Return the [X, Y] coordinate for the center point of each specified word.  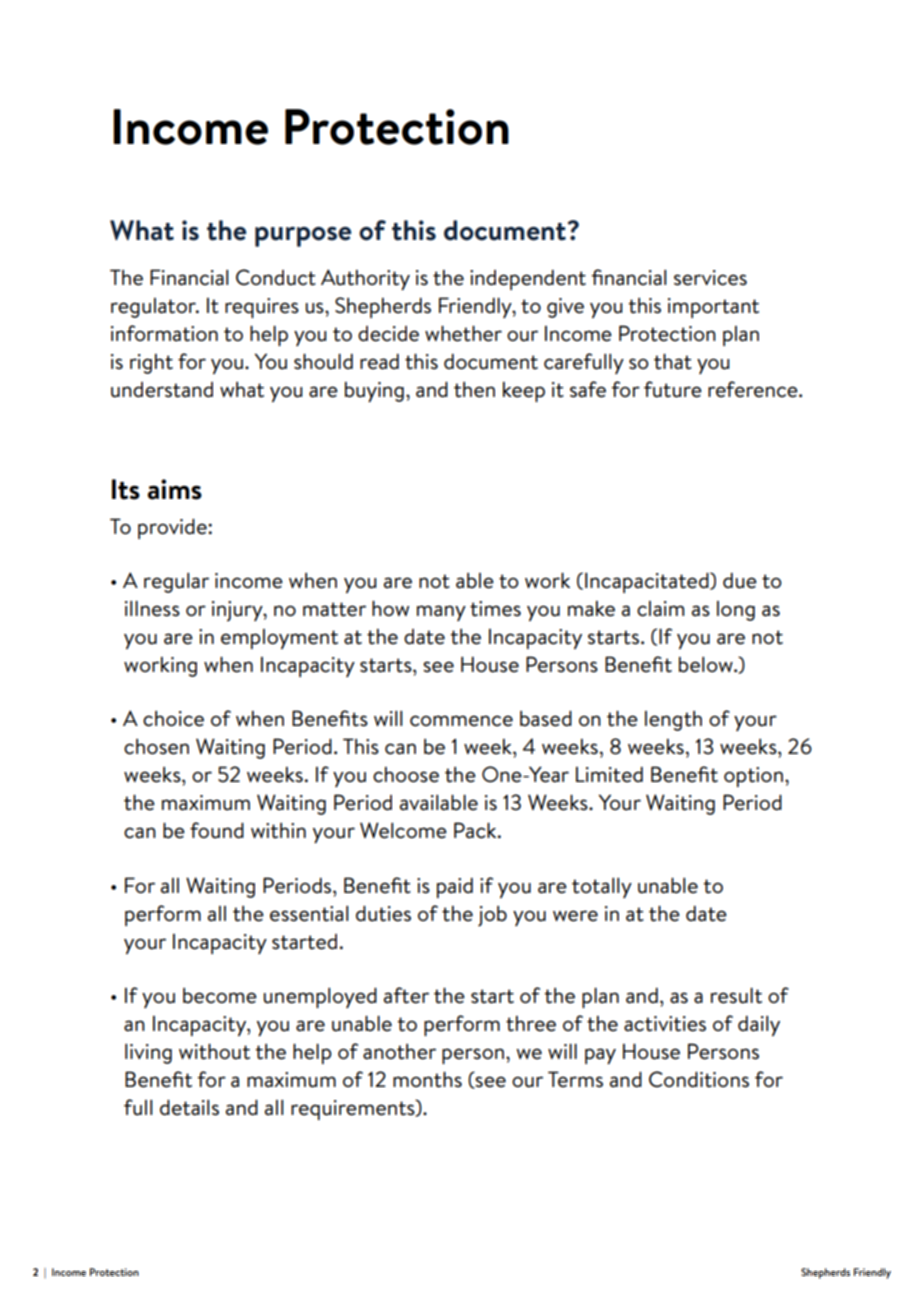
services [710, 278]
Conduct [276, 277]
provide [173, 528]
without [214, 1051]
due [740, 581]
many [441, 613]
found [217, 830]
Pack [476, 830]
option [753, 777]
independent [528, 280]
